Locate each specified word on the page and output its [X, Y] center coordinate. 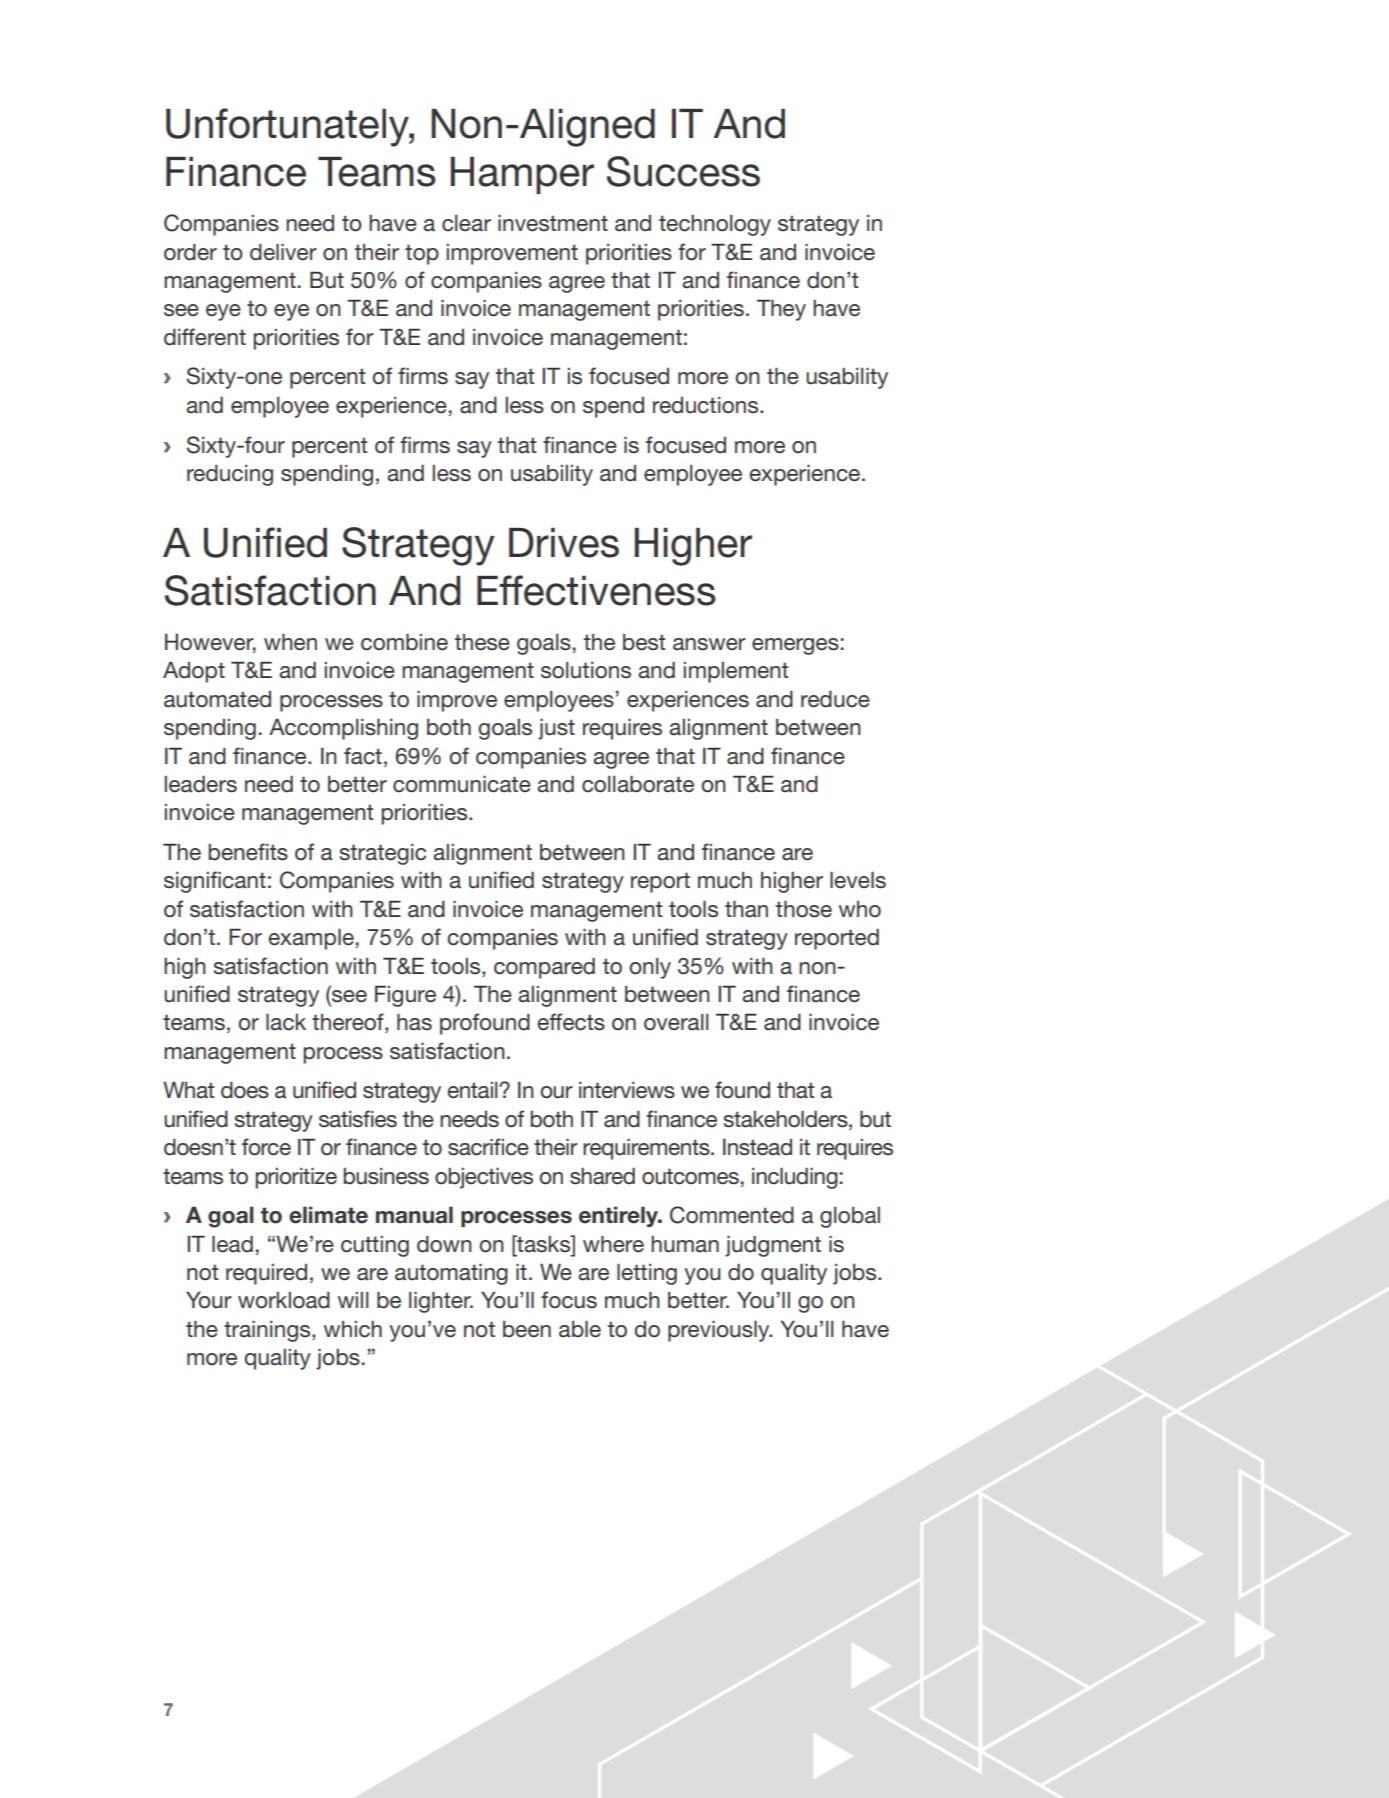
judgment [773, 1246]
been [527, 1329]
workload [284, 1300]
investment [553, 223]
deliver [283, 252]
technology [715, 225]
